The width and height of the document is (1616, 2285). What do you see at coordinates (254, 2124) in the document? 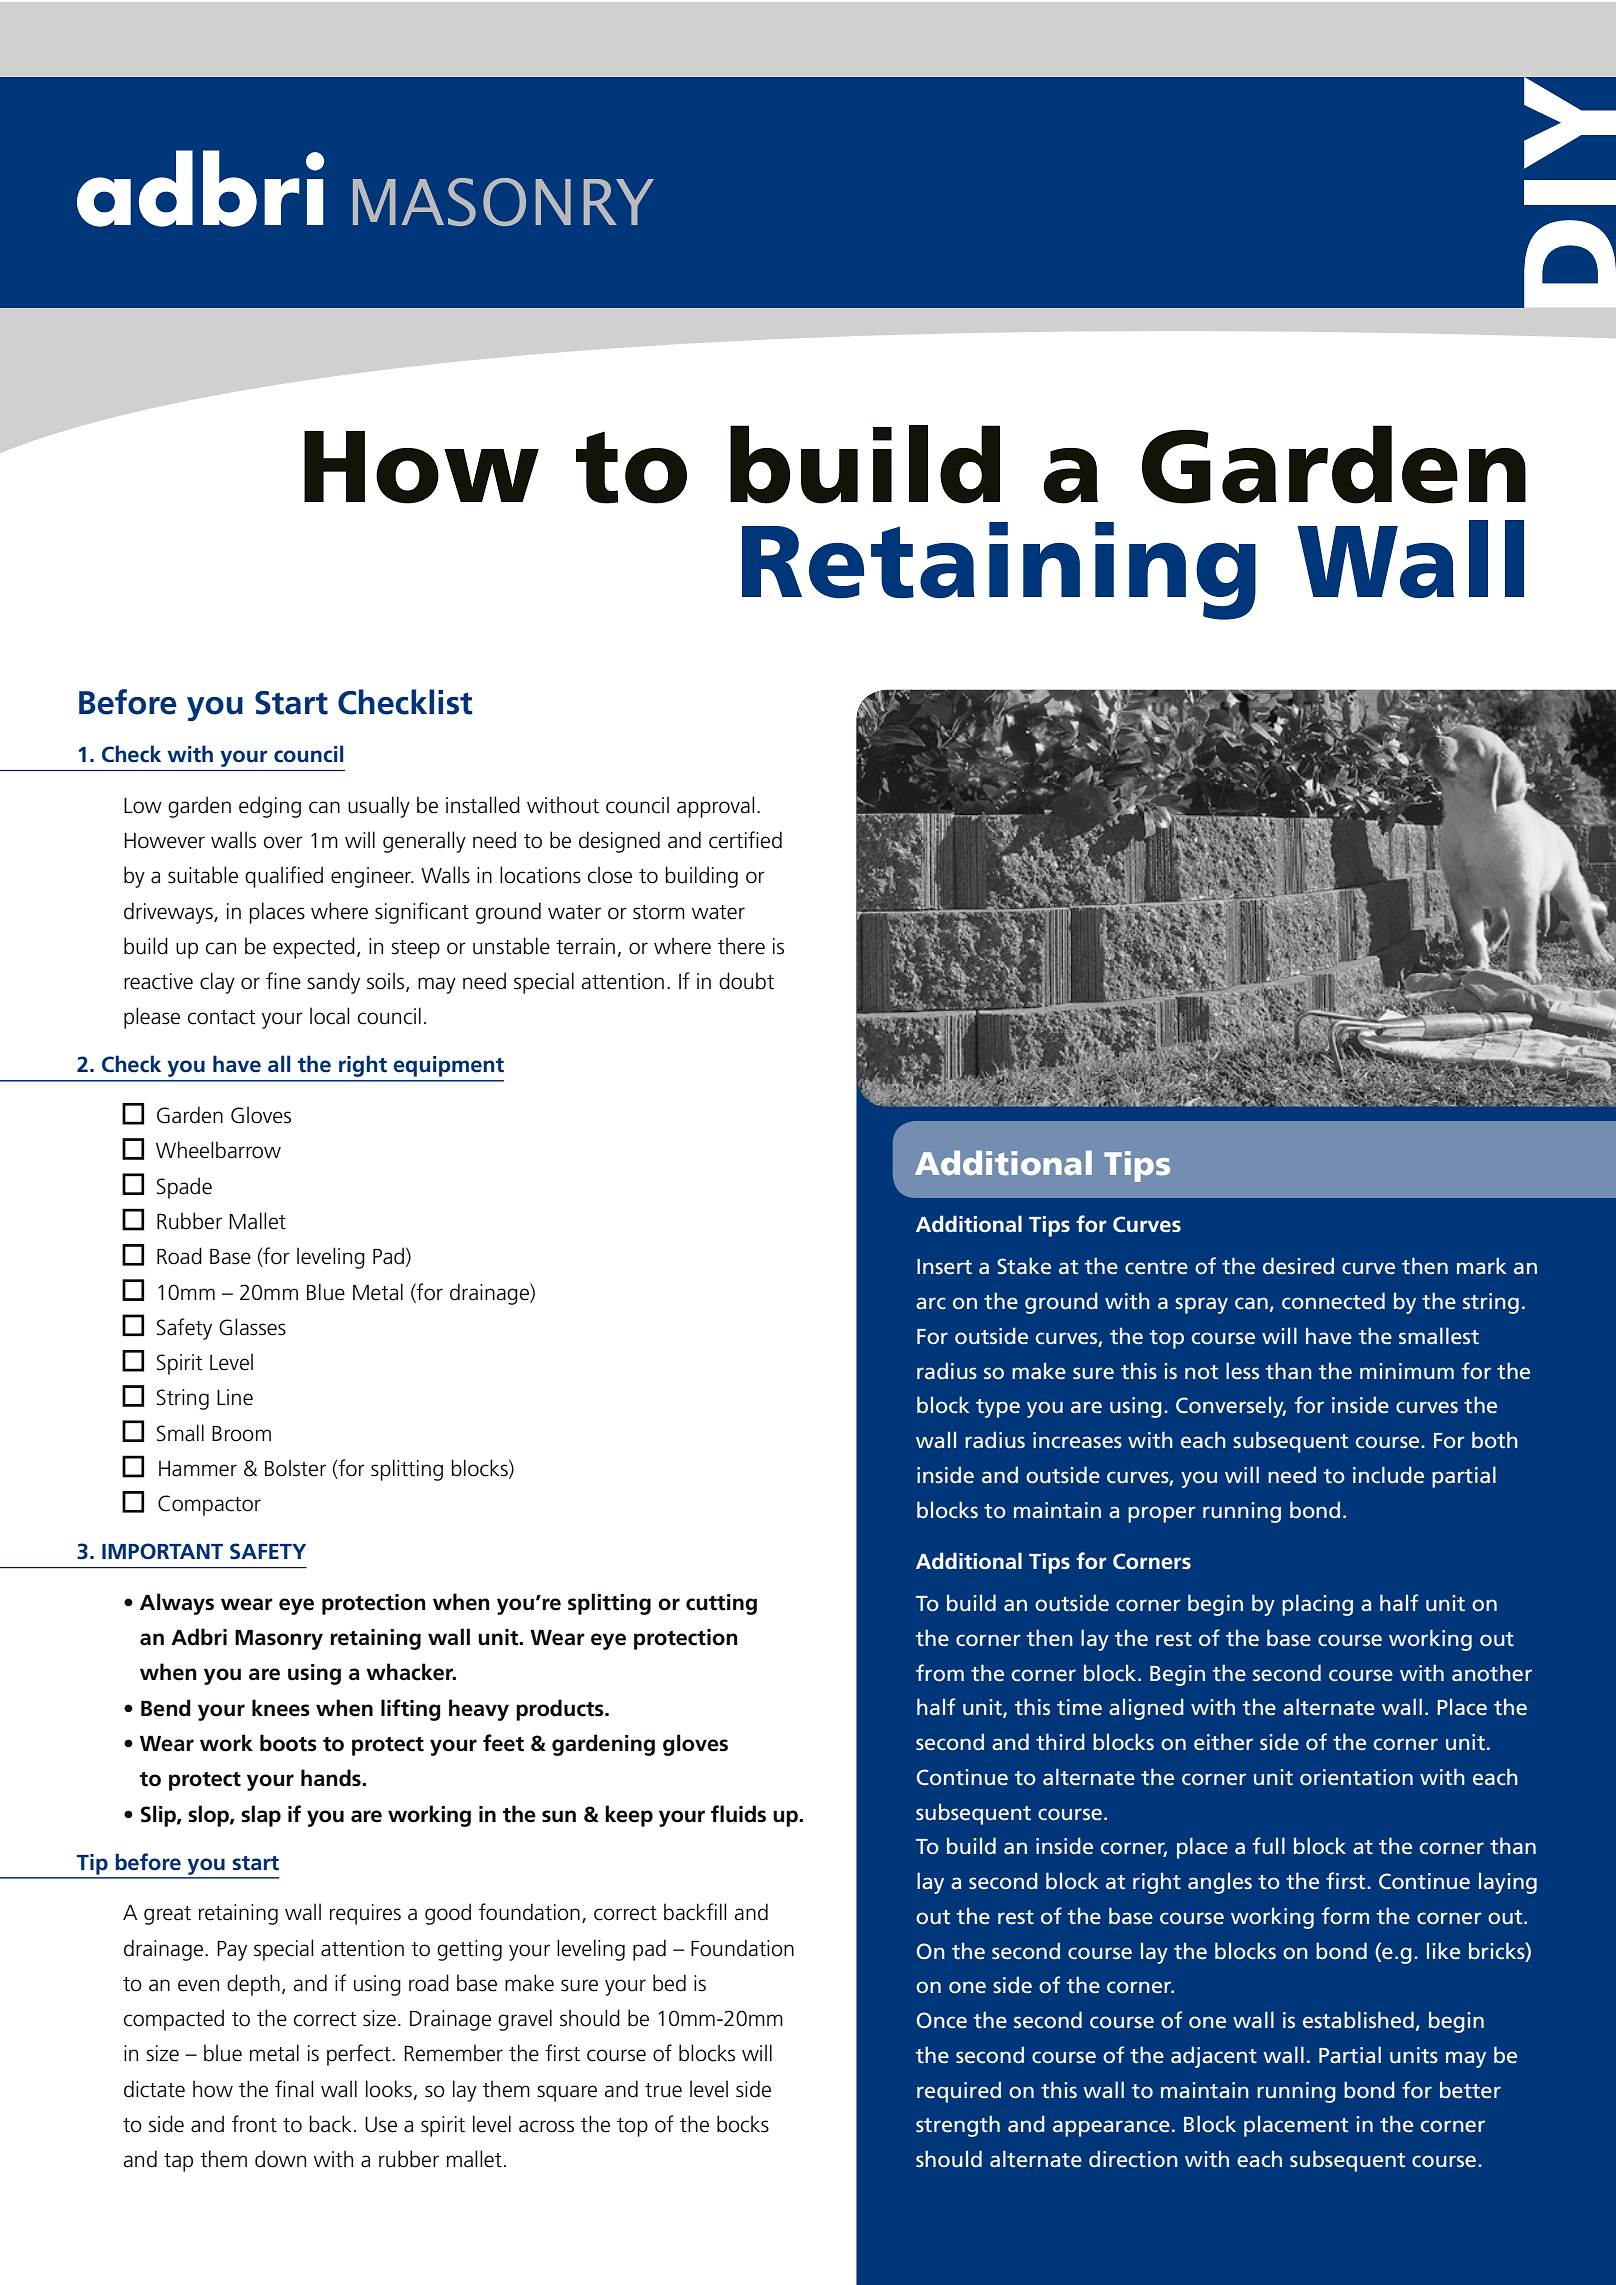
I see `front` at bounding box center [254, 2124].
